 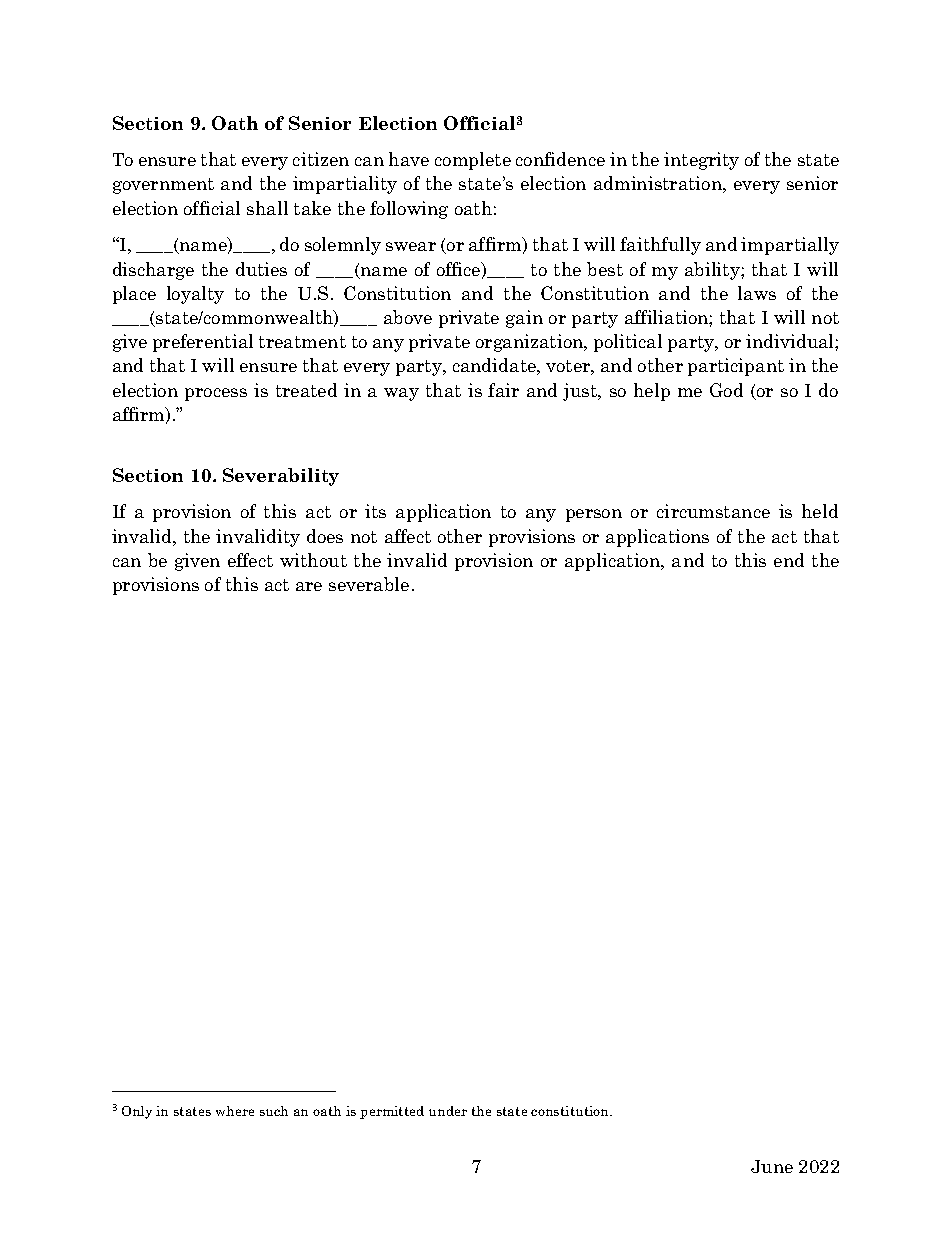 What do you see at coordinates (408, 536) in the document?
I see `affect` at bounding box center [408, 536].
